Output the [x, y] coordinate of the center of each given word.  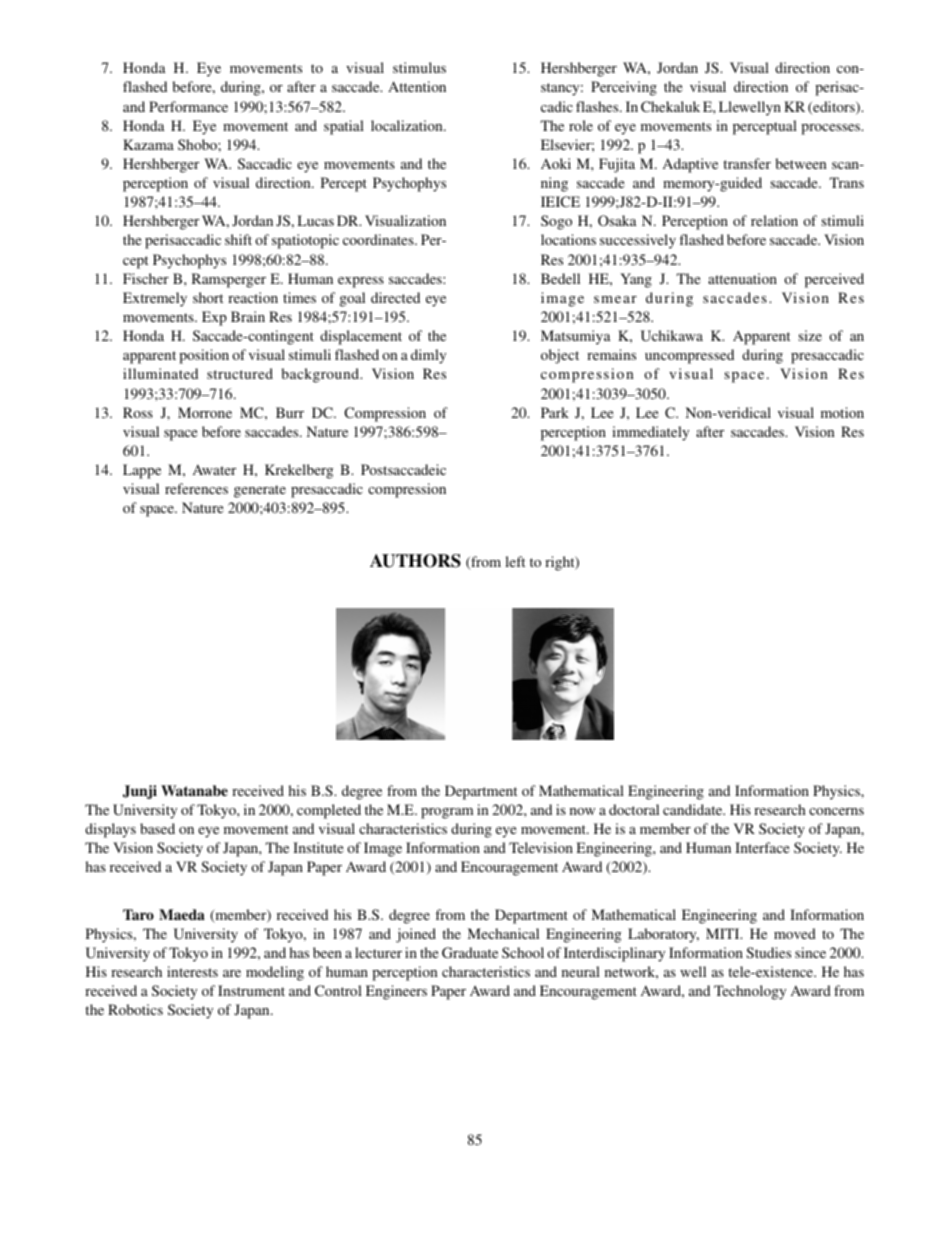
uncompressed [689, 356]
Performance [188, 106]
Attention [417, 86]
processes [832, 129]
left [515, 561]
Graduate [470, 952]
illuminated [160, 373]
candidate [694, 809]
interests [192, 971]
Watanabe [194, 790]
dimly [428, 356]
